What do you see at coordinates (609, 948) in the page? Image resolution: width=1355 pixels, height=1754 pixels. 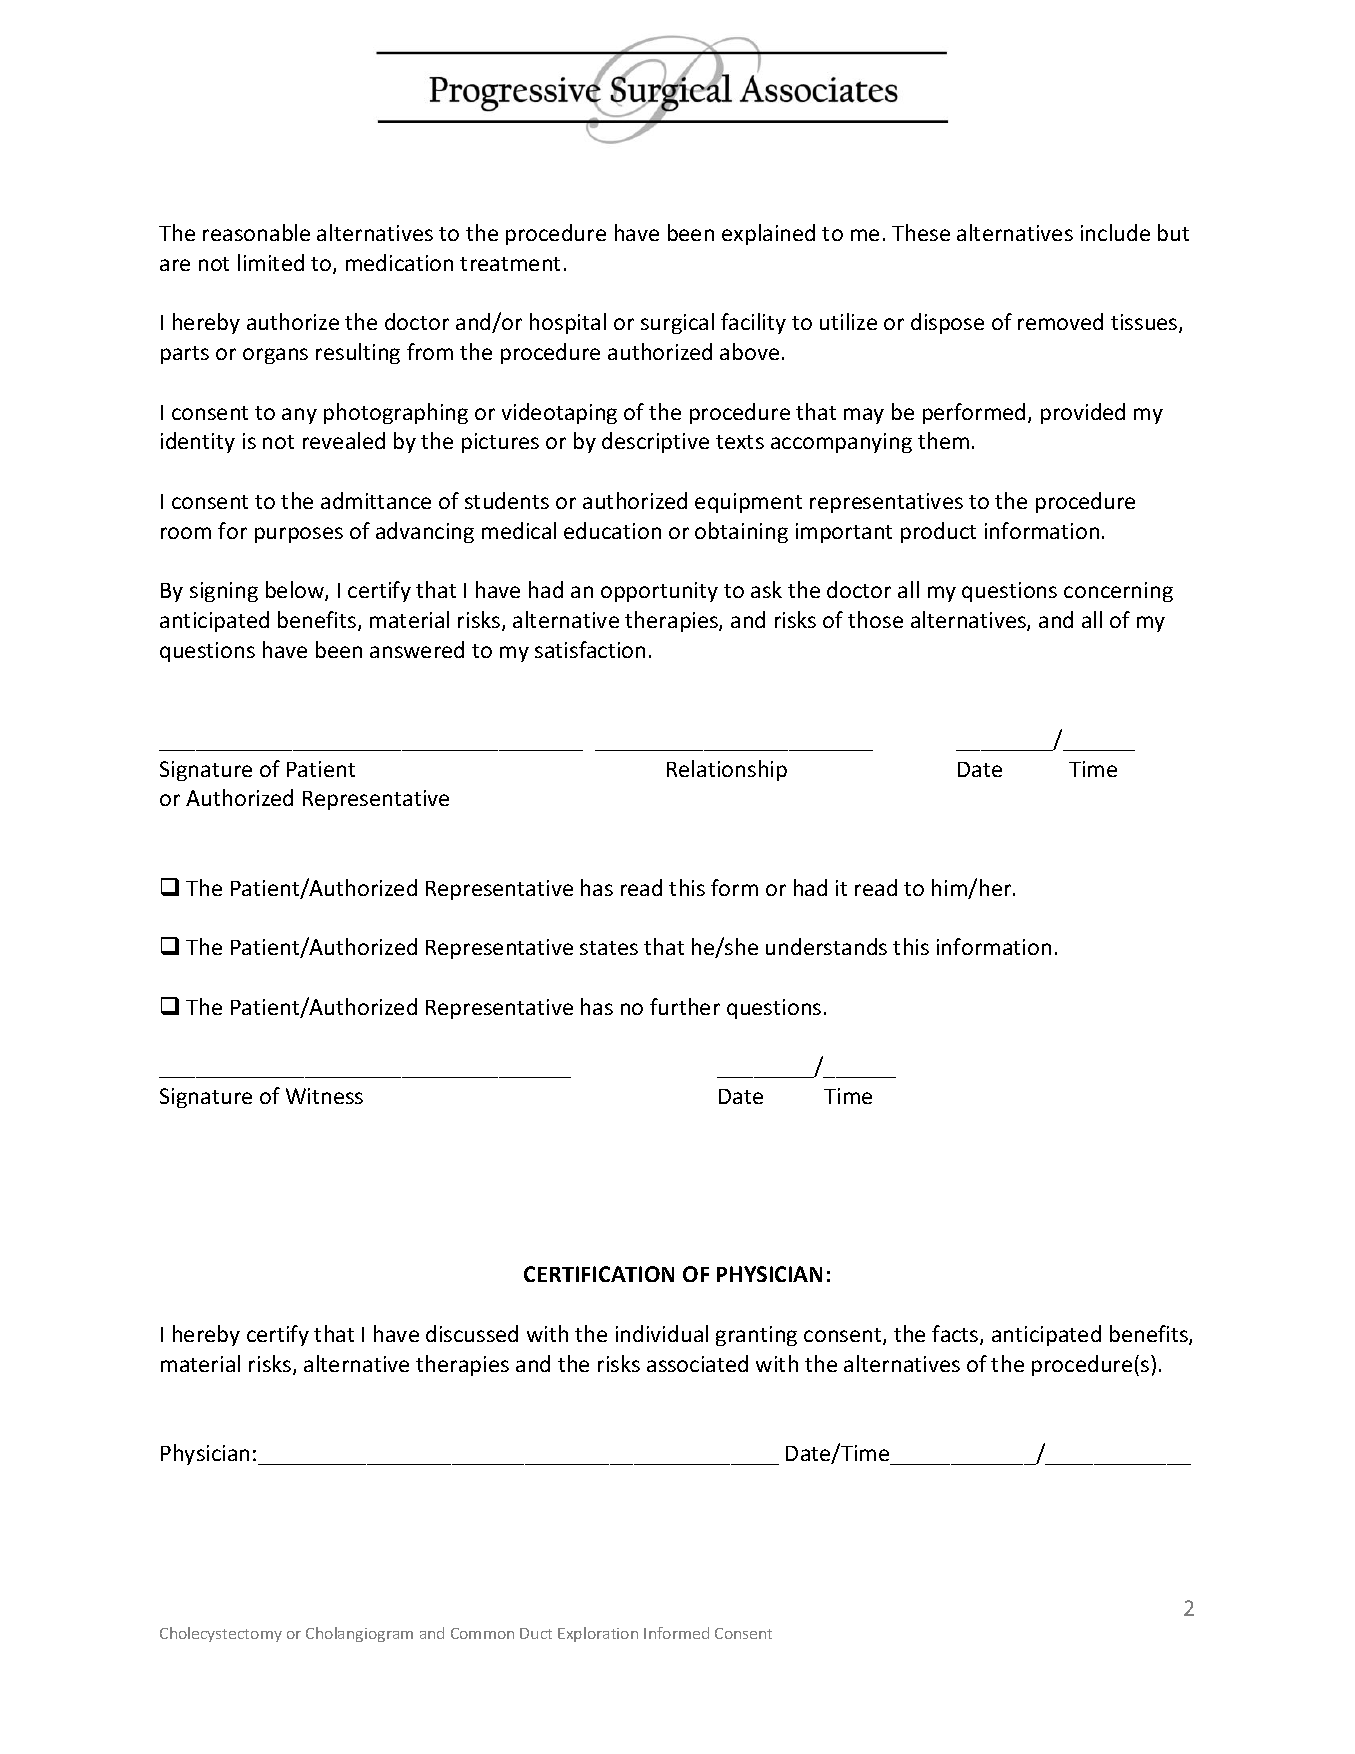 I see `states` at bounding box center [609, 948].
